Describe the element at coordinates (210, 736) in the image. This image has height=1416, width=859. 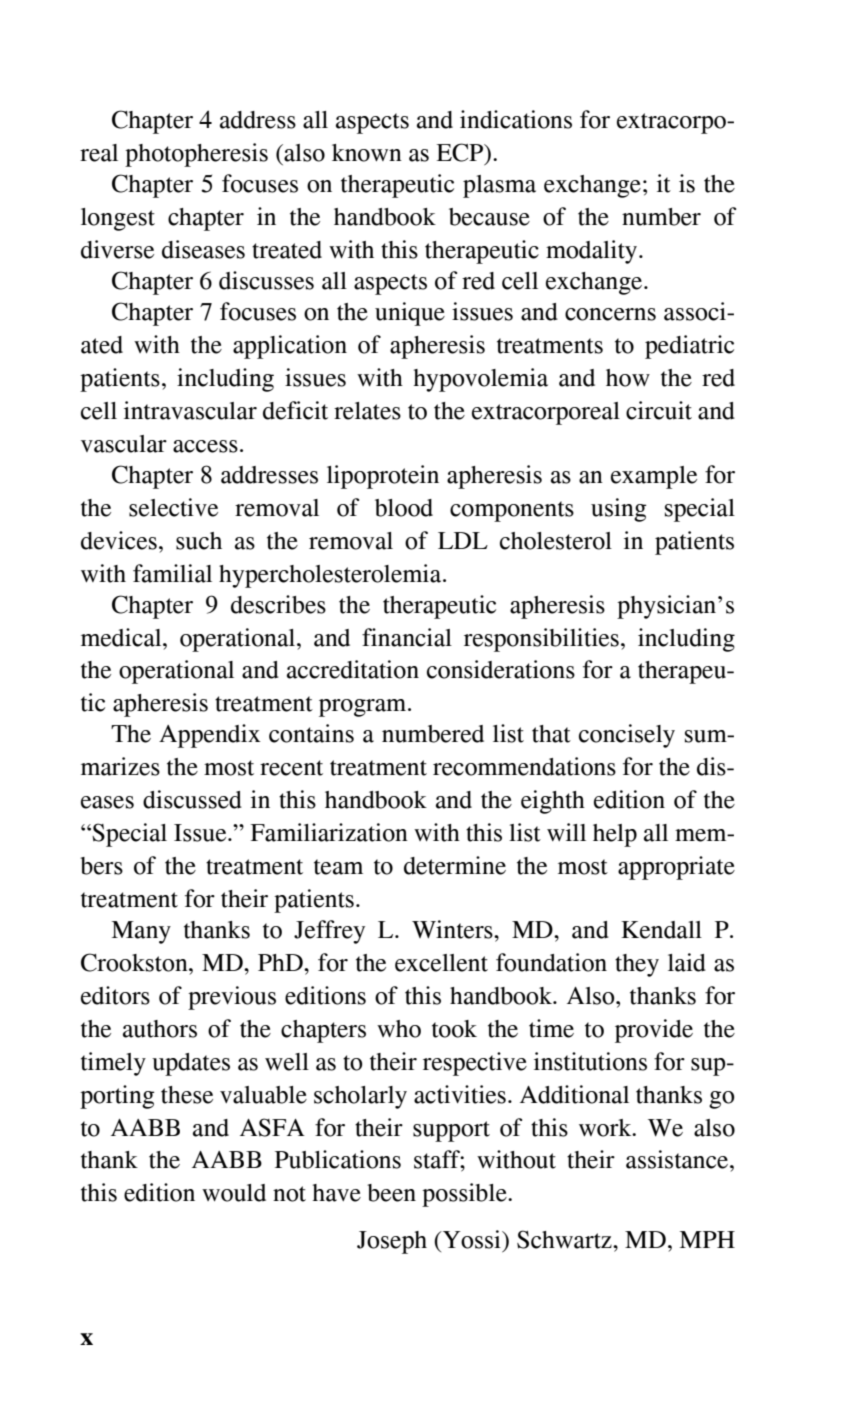
I see `Appendix` at that location.
